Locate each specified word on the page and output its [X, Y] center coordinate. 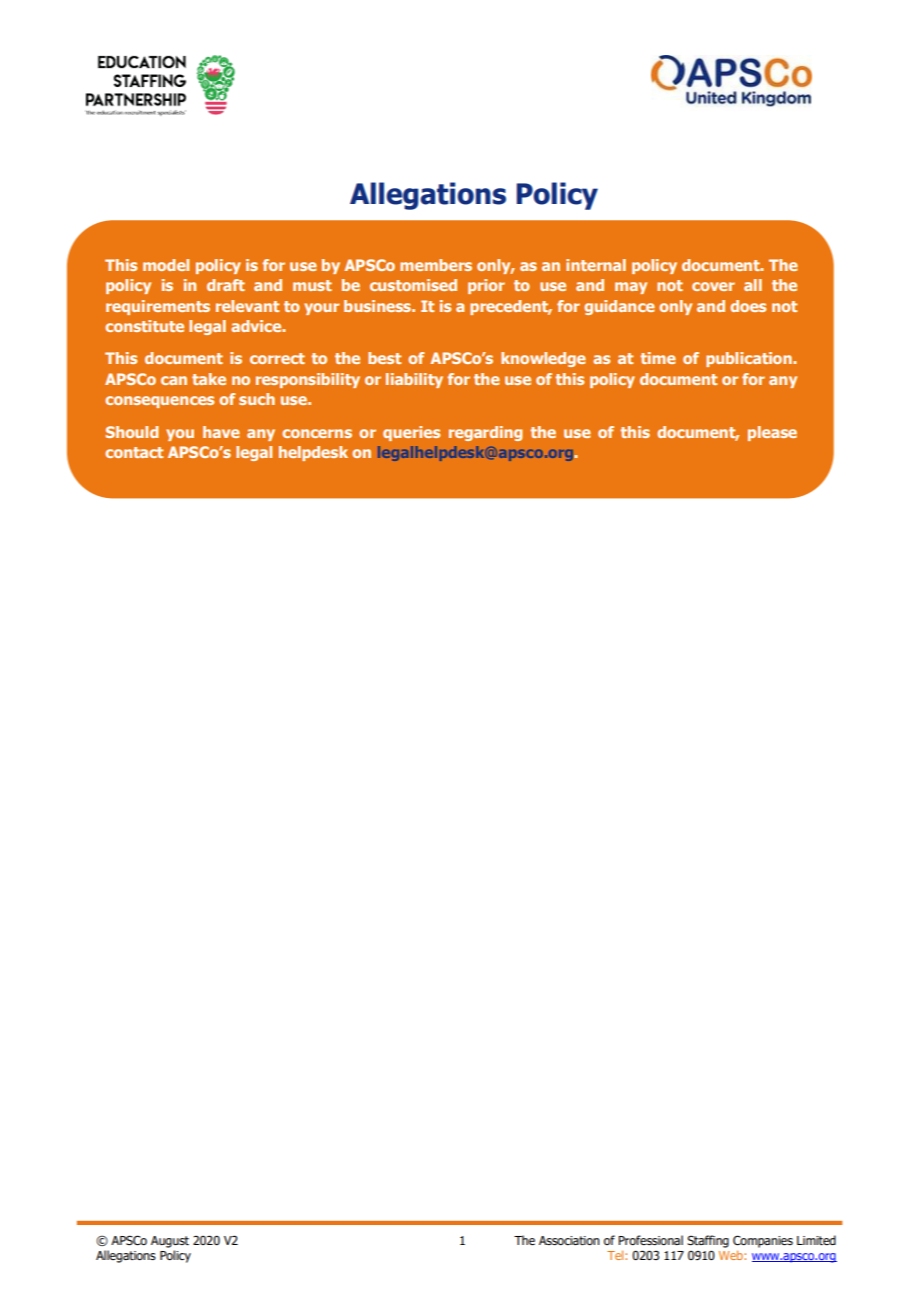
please [772, 433]
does [748, 306]
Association [569, 1240]
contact [134, 452]
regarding [485, 433]
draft [226, 285]
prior [486, 286]
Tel [616, 1255]
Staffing [708, 1241]
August [170, 1242]
